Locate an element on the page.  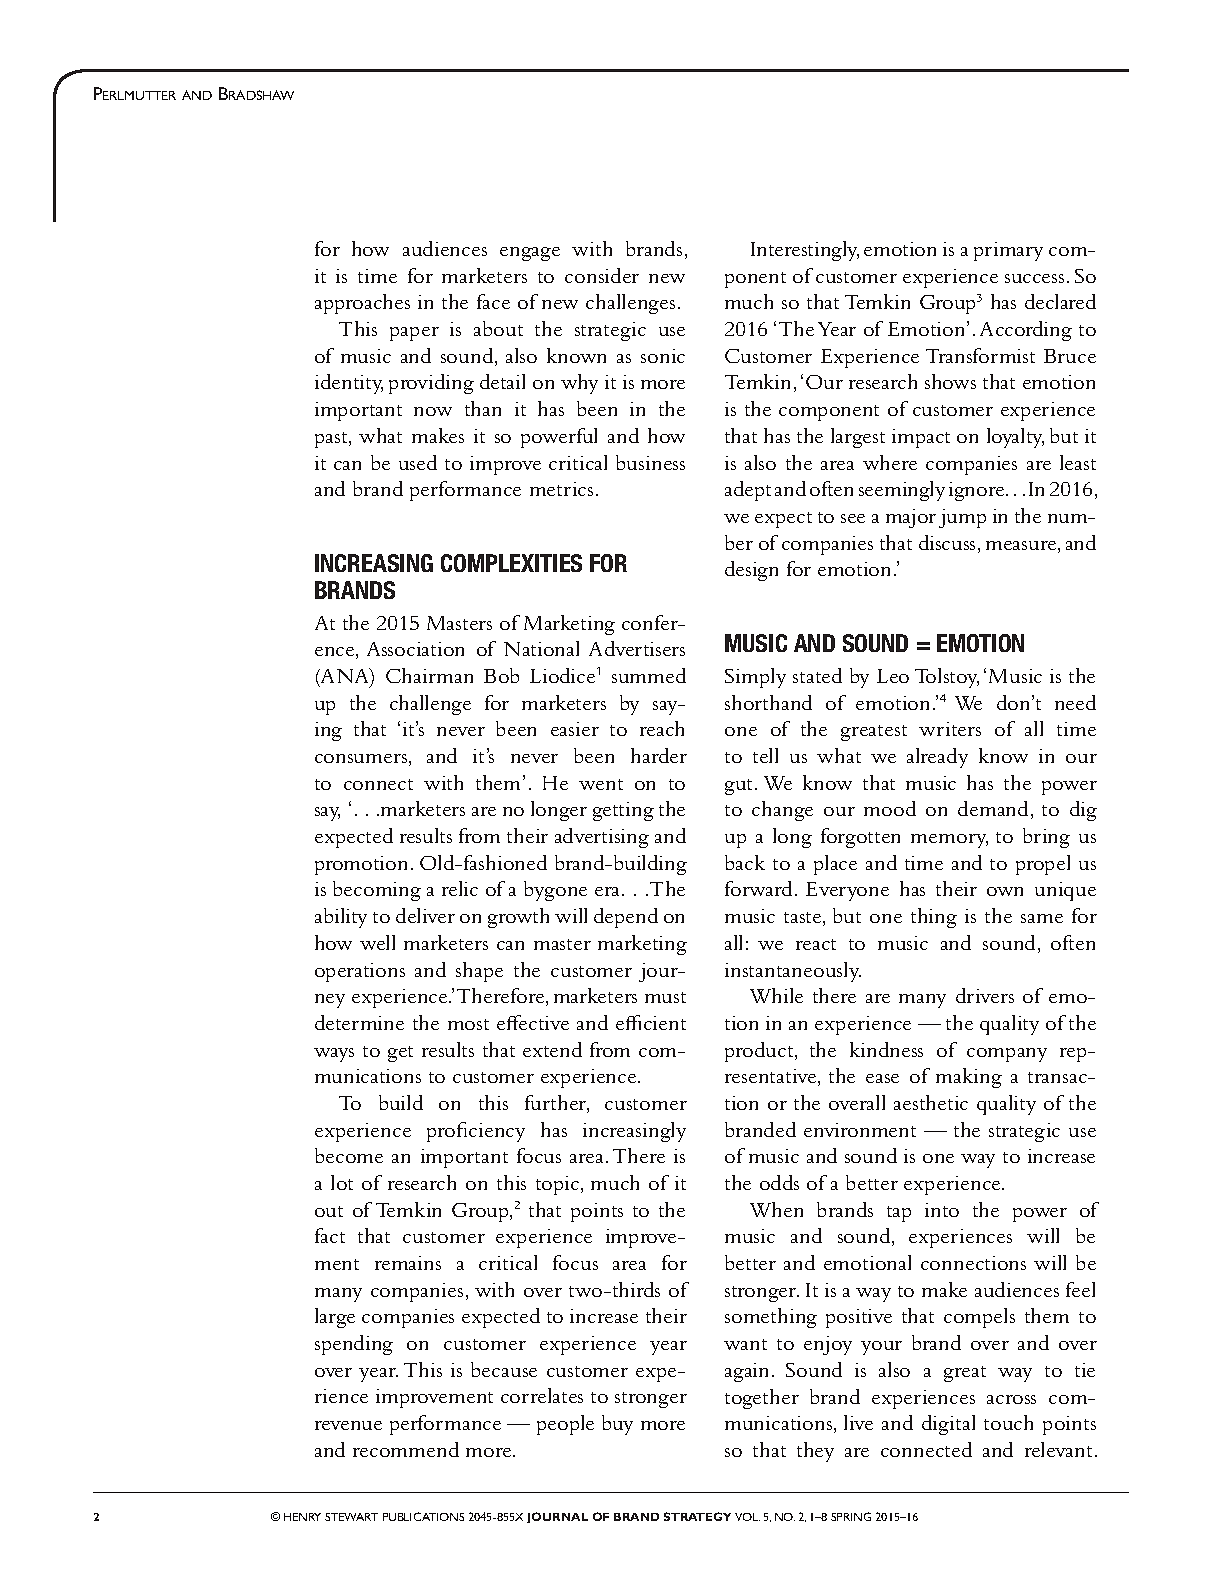
approaches is located at coordinates (362, 304).
